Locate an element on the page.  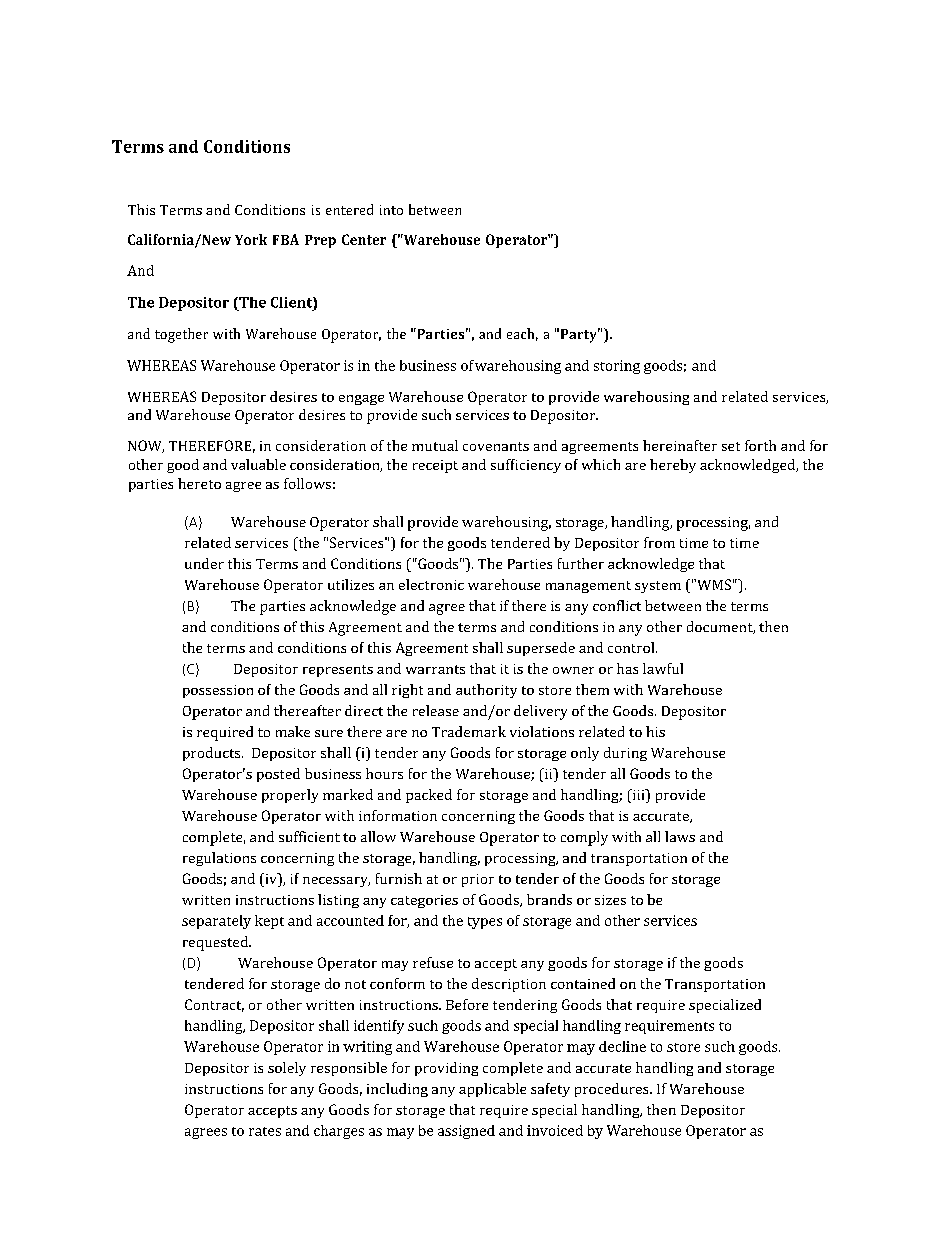
applicable is located at coordinates (492, 1090).
